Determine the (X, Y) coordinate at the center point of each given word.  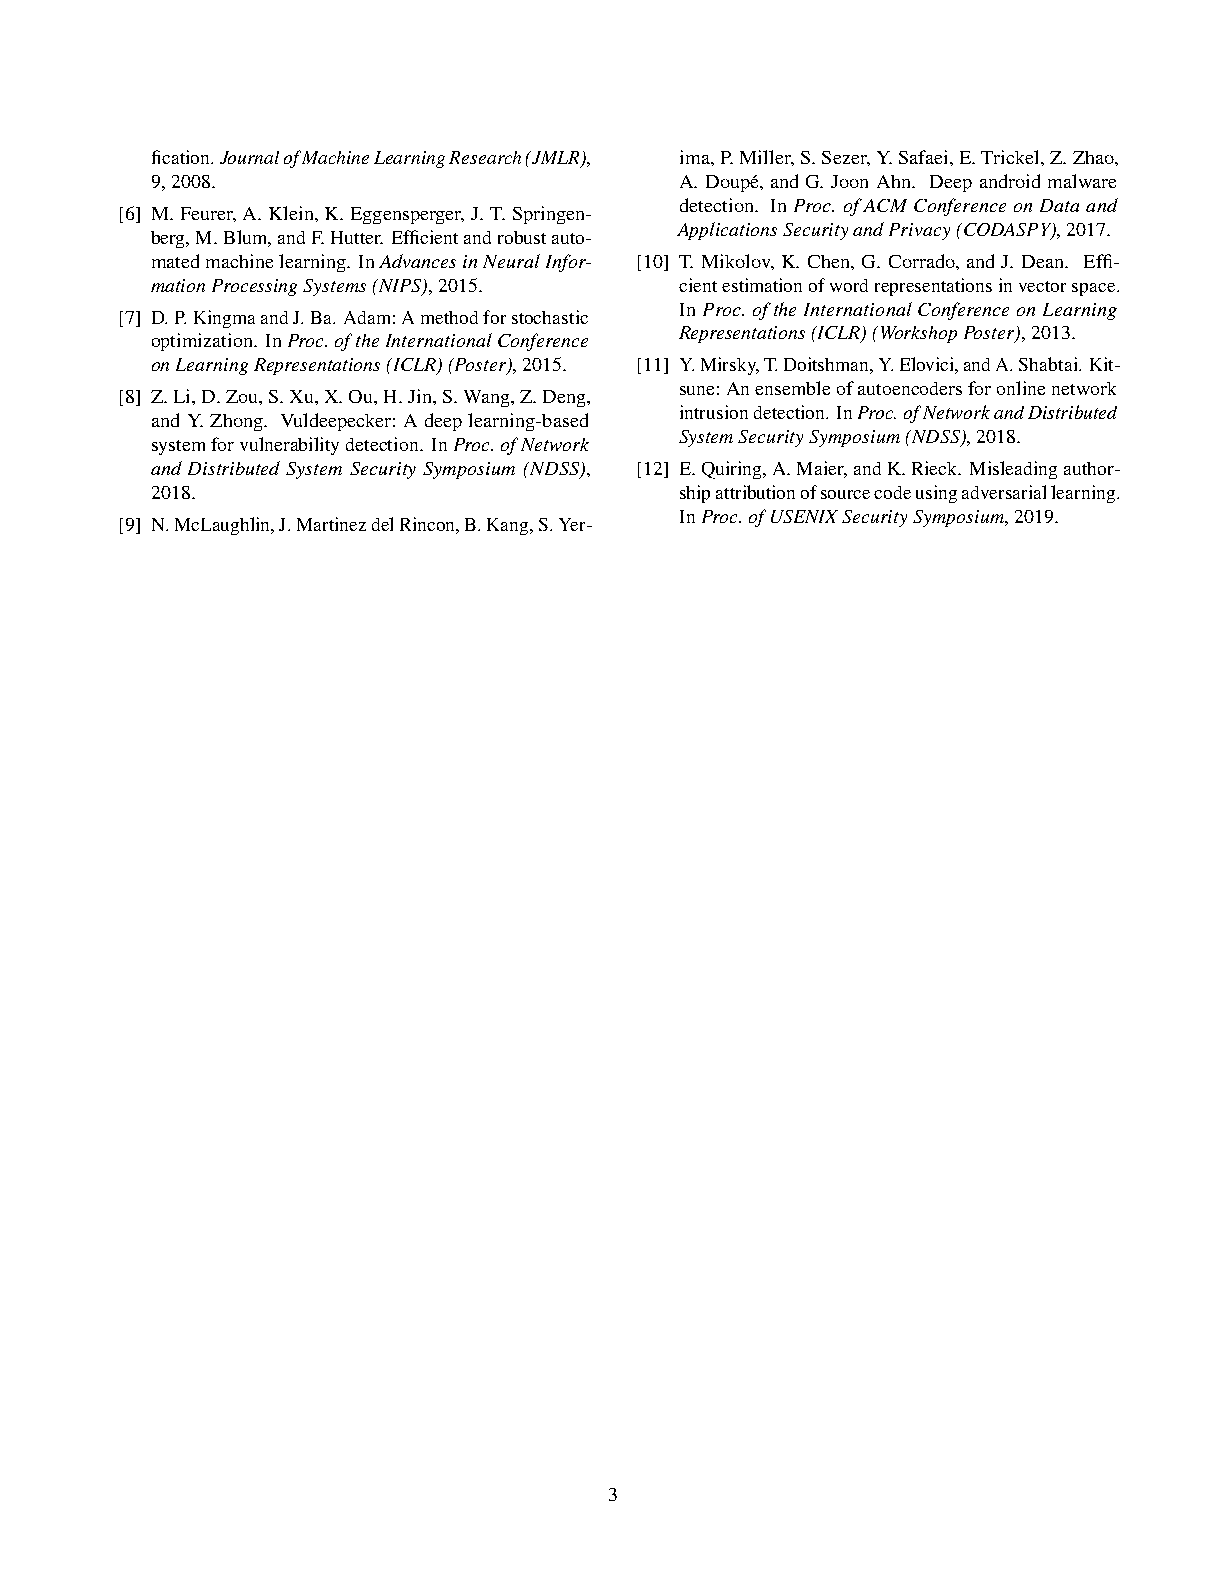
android (1010, 181)
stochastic (550, 317)
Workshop (919, 334)
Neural (511, 261)
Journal (249, 157)
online (1021, 388)
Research (485, 157)
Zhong (237, 422)
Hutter (357, 237)
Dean (1044, 261)
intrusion (714, 412)
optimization (203, 342)
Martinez (331, 524)
